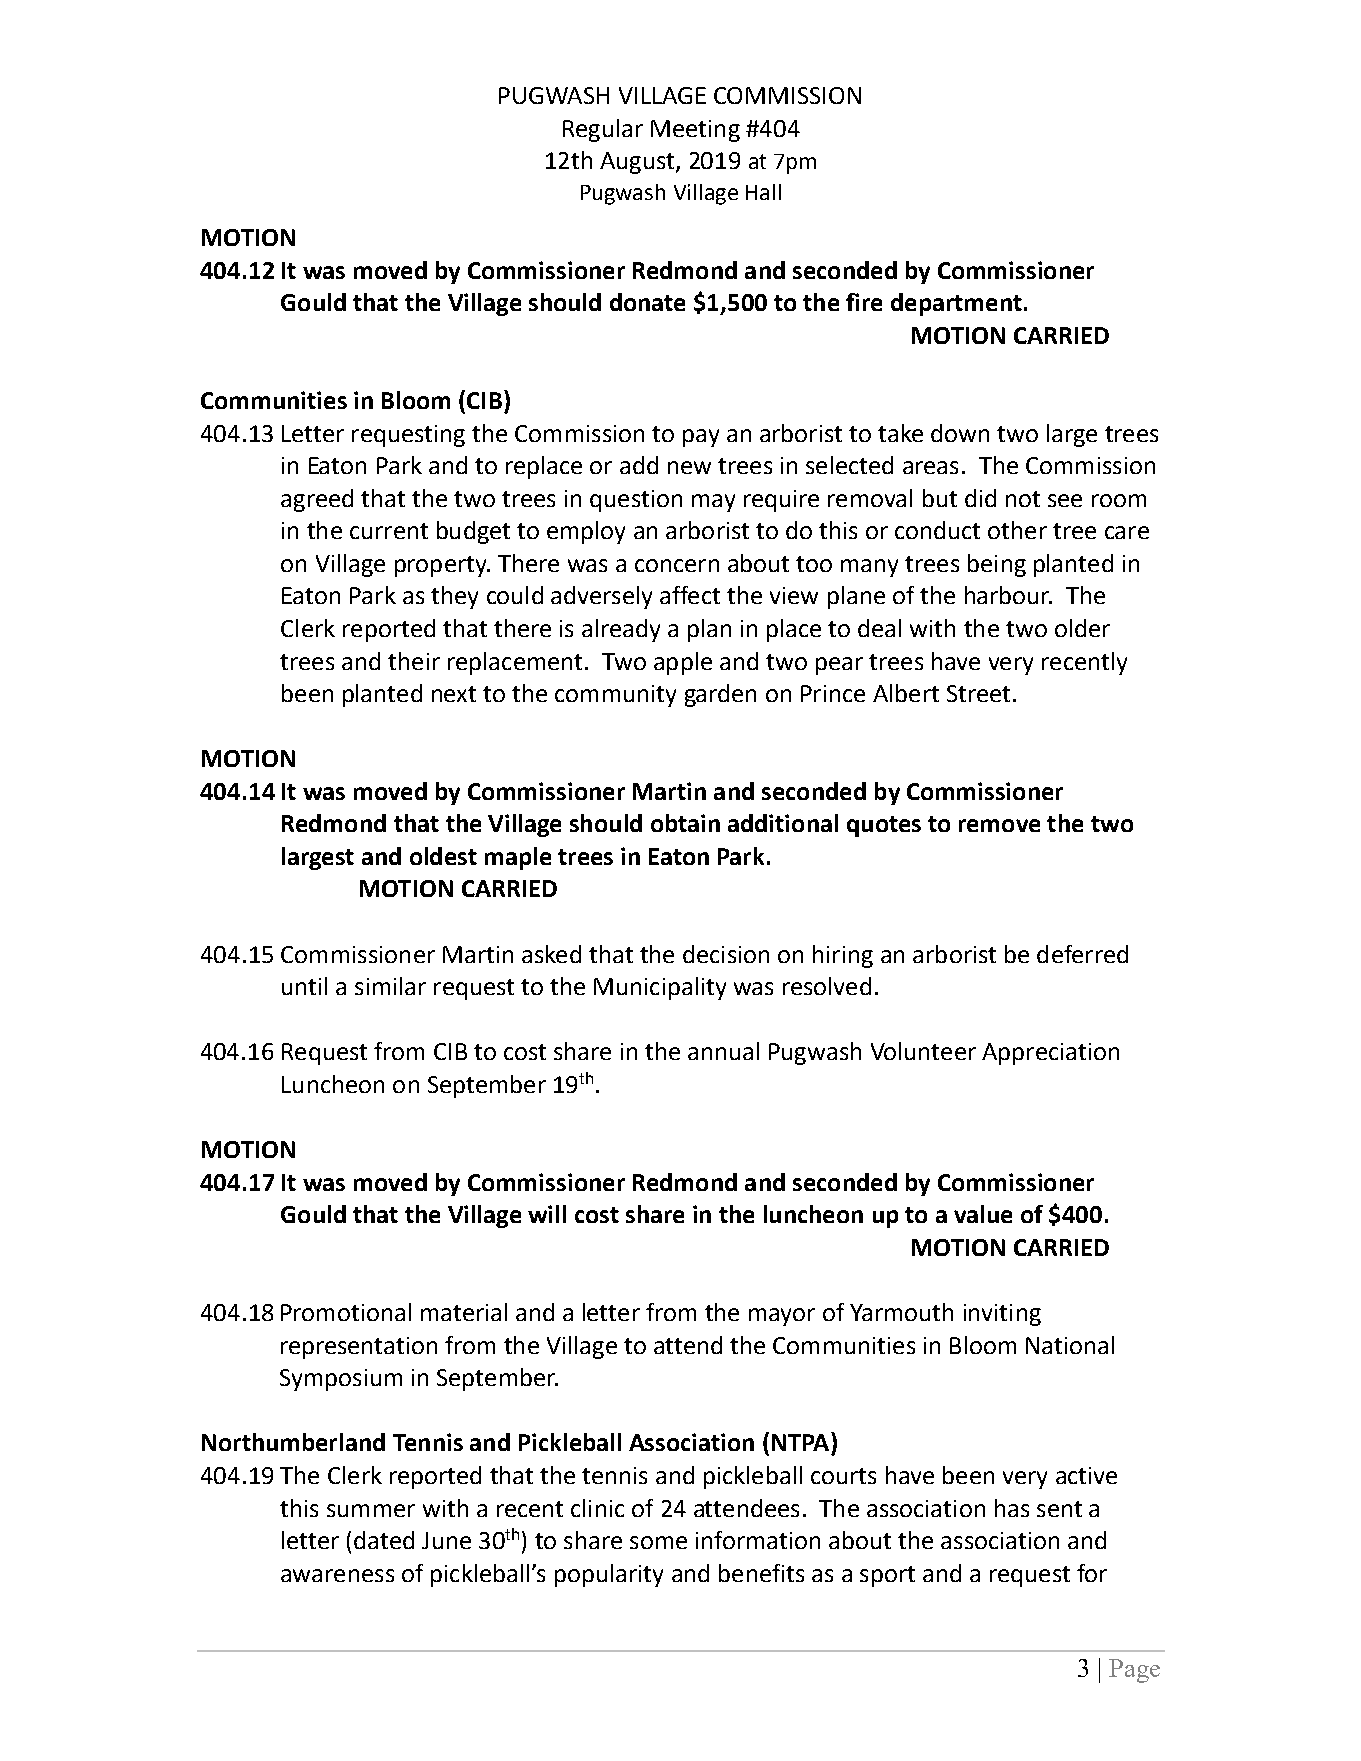  Describe the element at coordinates (677, 565) in the image. I see `concern` at that location.
